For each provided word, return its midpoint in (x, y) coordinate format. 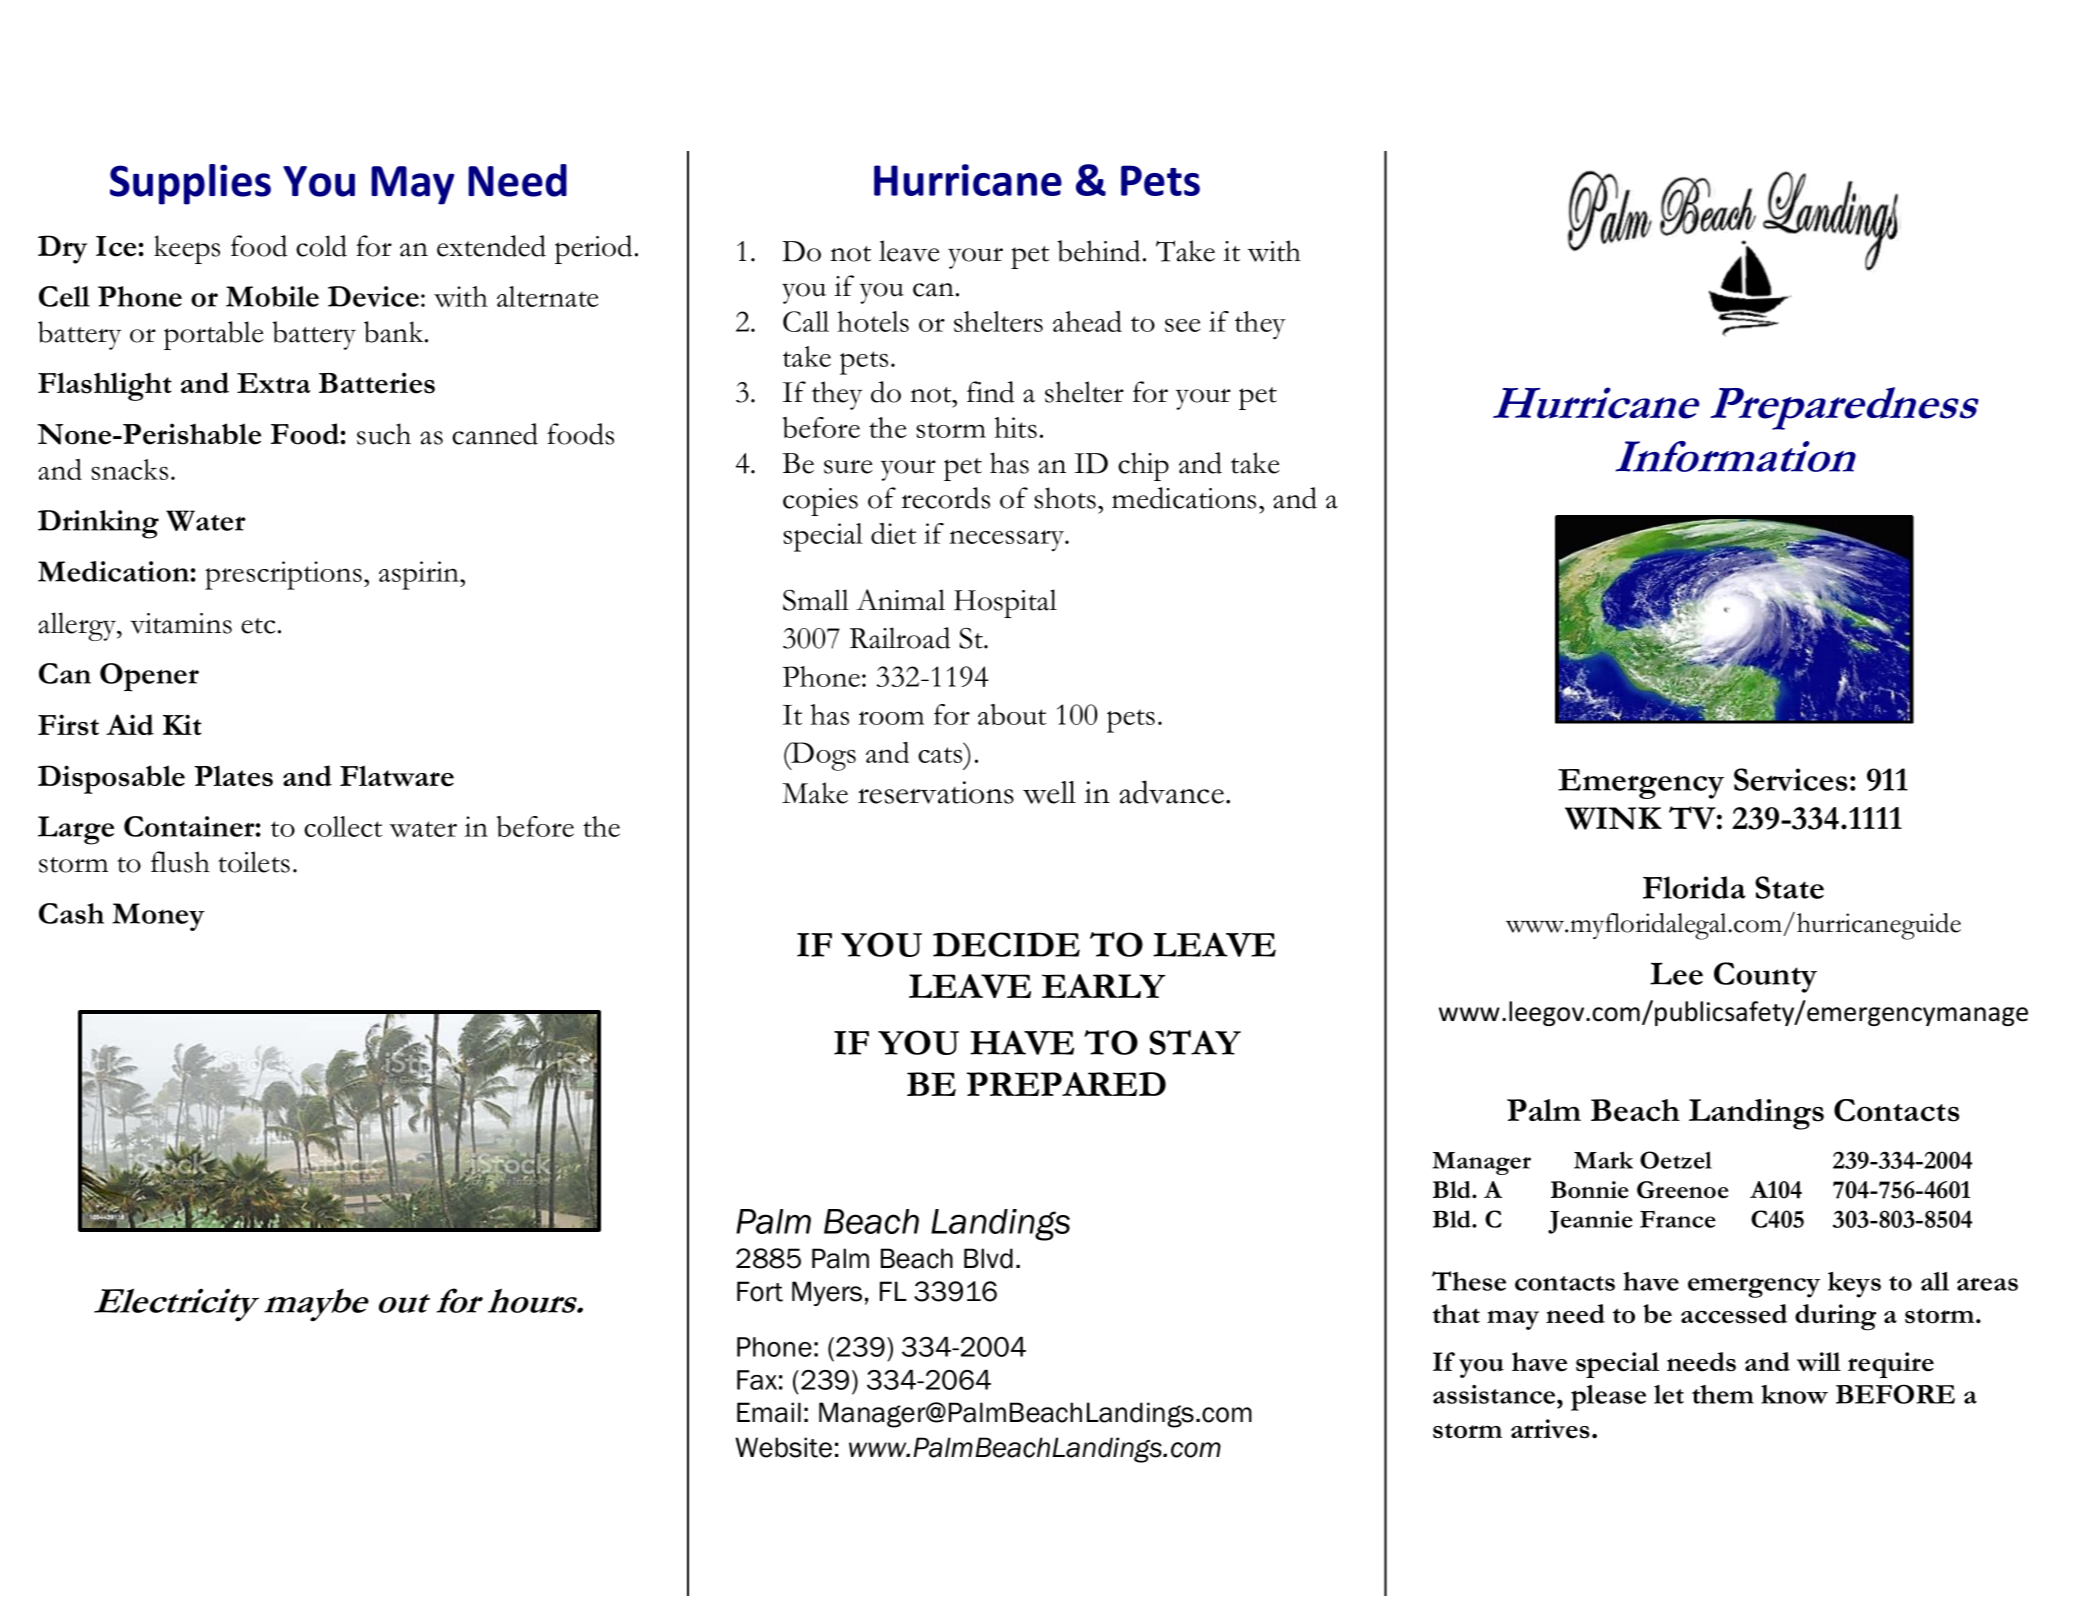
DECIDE (1006, 944)
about (1012, 714)
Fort (760, 1291)
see (1182, 325)
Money (158, 917)
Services (1790, 779)
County (1765, 977)
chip (1143, 466)
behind (1098, 251)
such (384, 434)
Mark (1603, 1160)
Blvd (988, 1258)
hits (1015, 427)
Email (769, 1412)
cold (321, 246)
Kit (182, 724)
